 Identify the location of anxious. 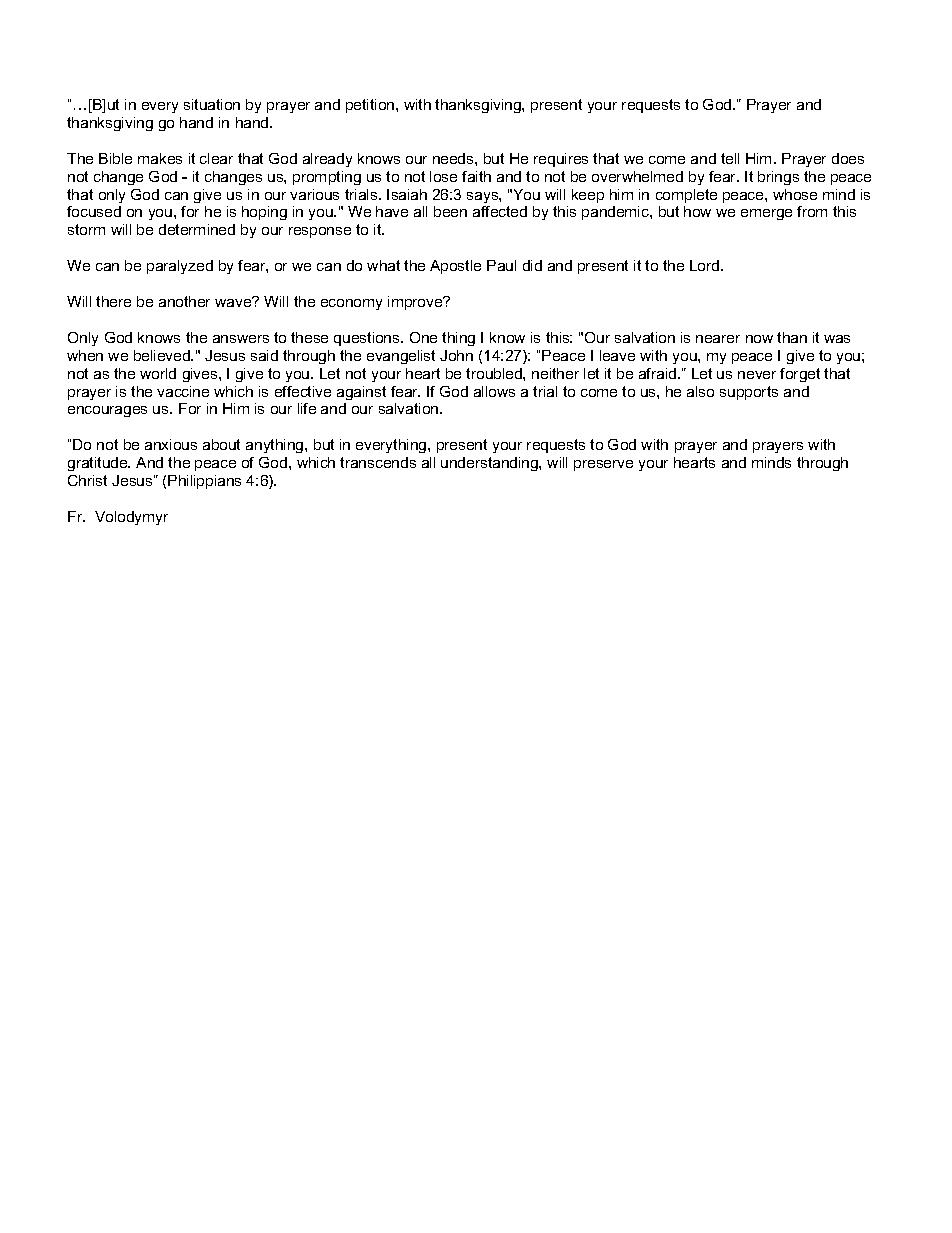
(171, 444).
